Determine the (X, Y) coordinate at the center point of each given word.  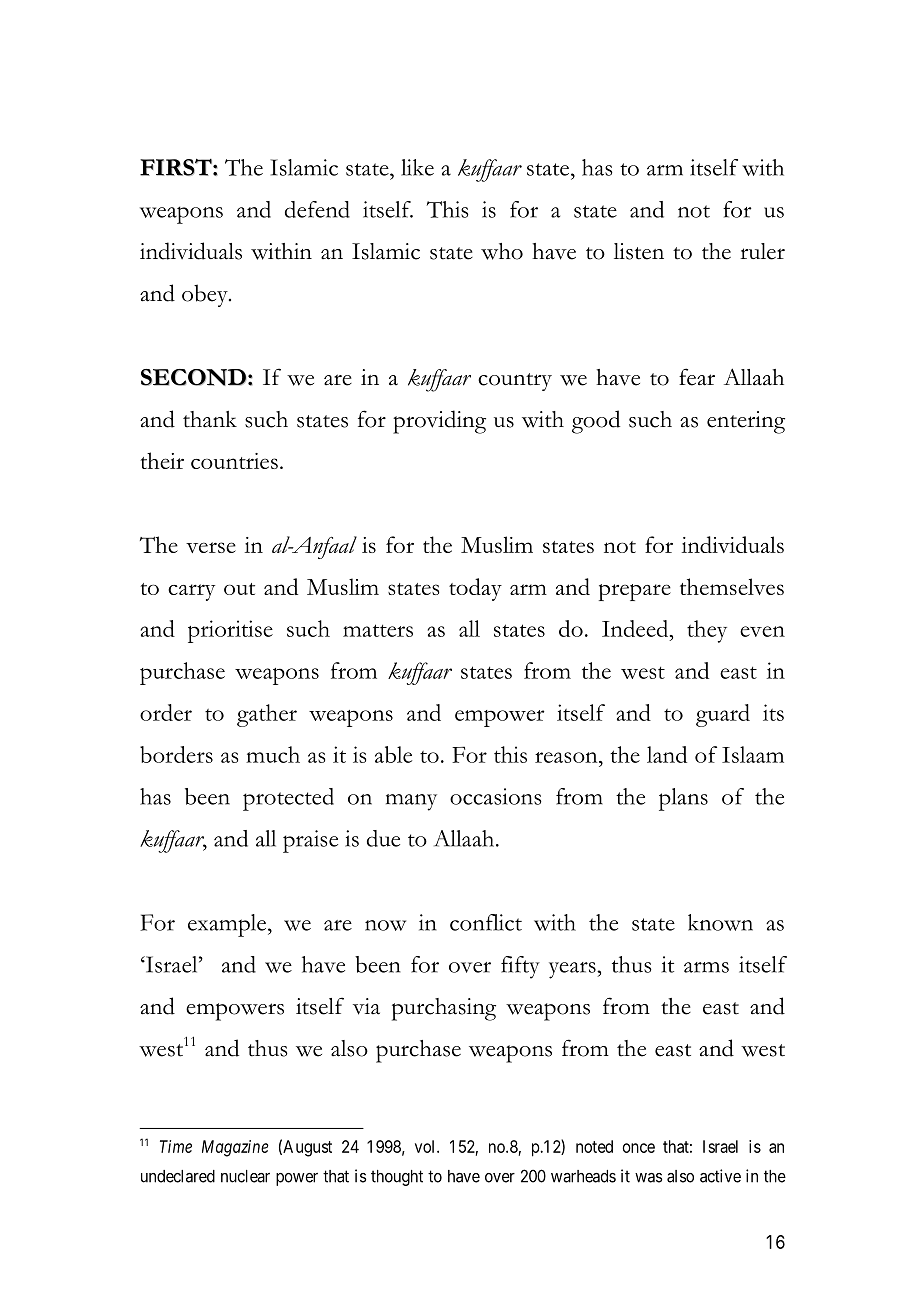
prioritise (230, 631)
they (707, 631)
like (417, 167)
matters (378, 630)
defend (317, 209)
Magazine (235, 1148)
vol (426, 1146)
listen (639, 251)
